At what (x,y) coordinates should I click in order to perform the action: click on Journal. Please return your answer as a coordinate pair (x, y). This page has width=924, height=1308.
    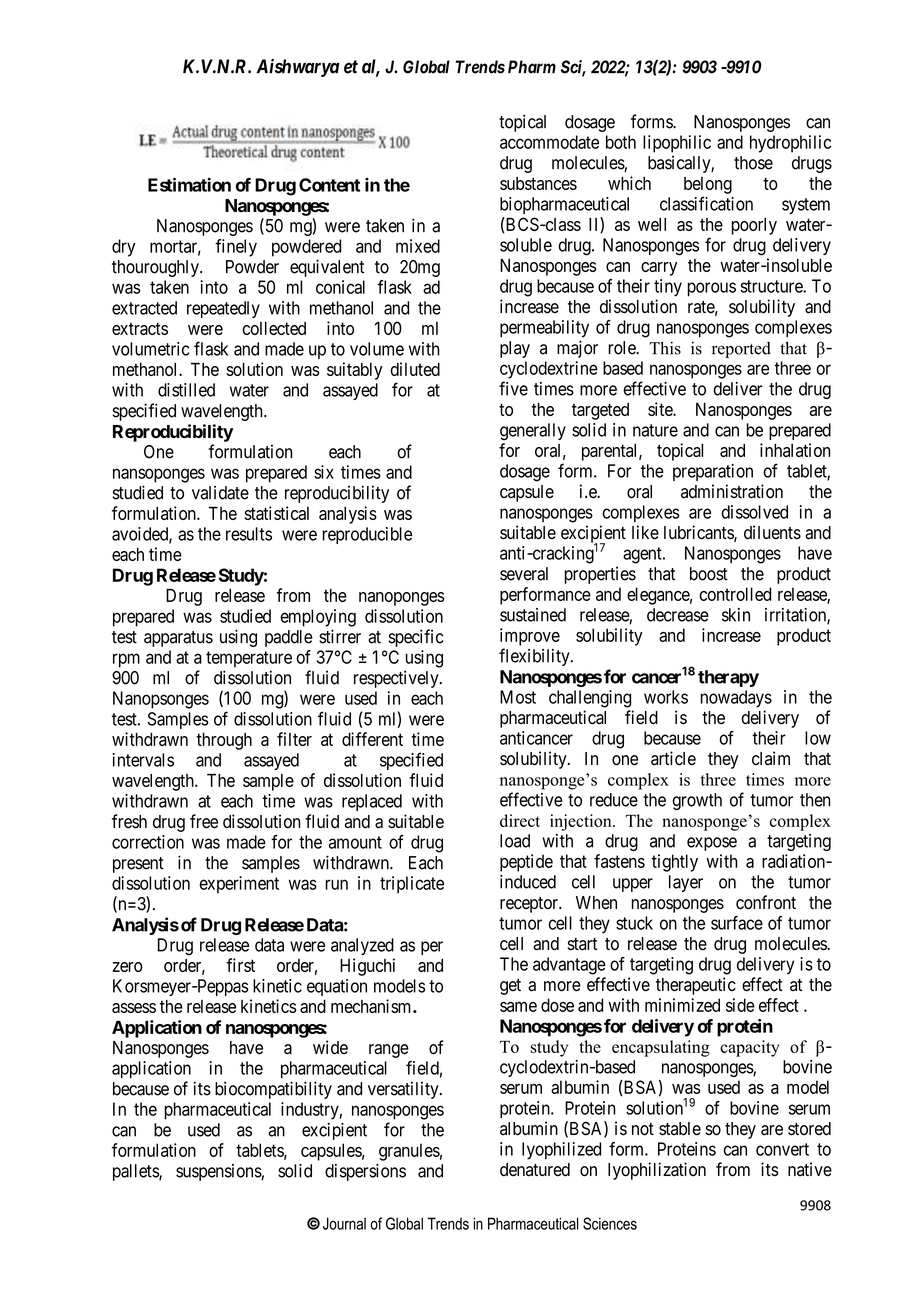
    Looking at the image, I should click on (344, 1223).
